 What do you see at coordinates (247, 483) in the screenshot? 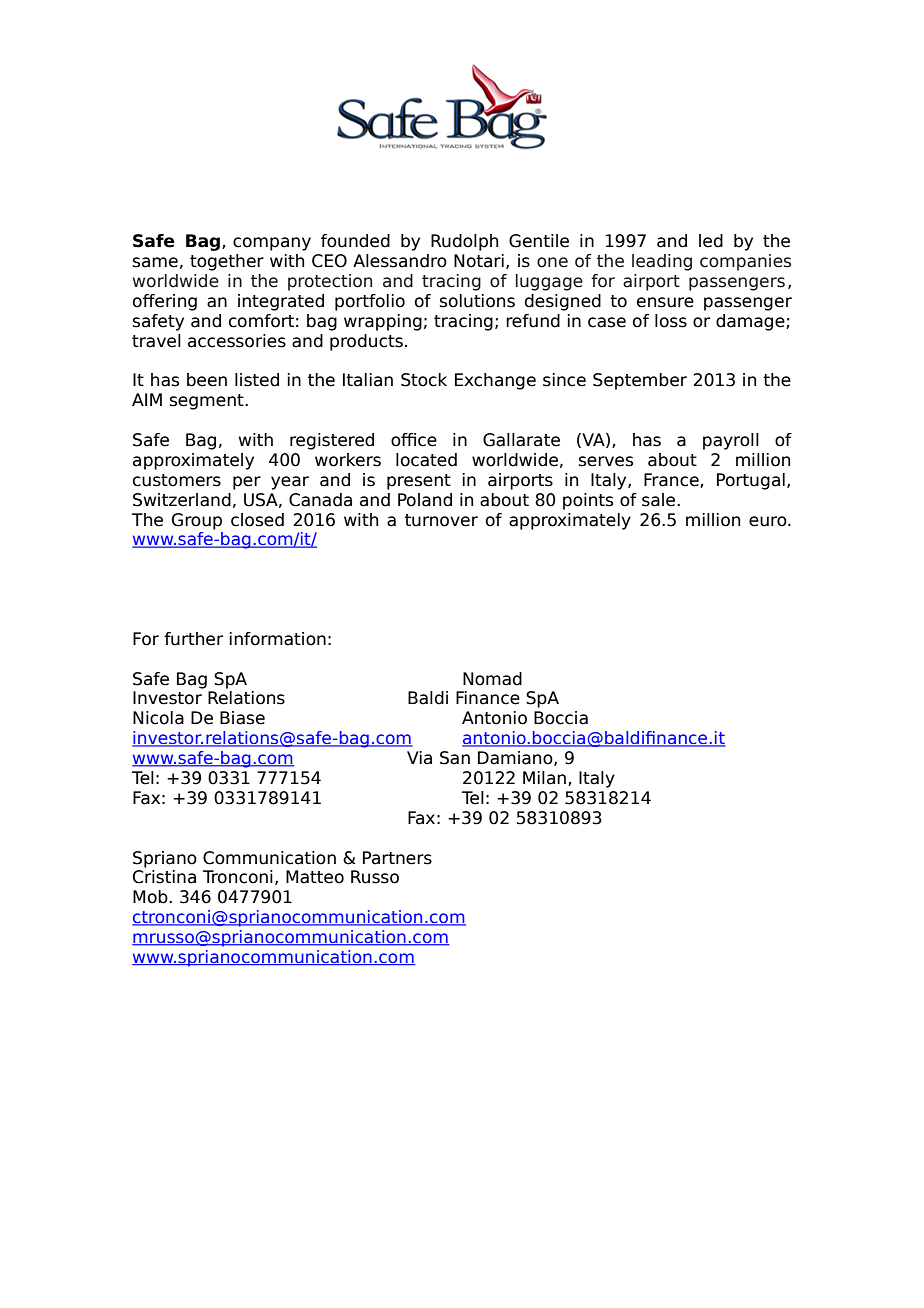
I see `per` at bounding box center [247, 483].
